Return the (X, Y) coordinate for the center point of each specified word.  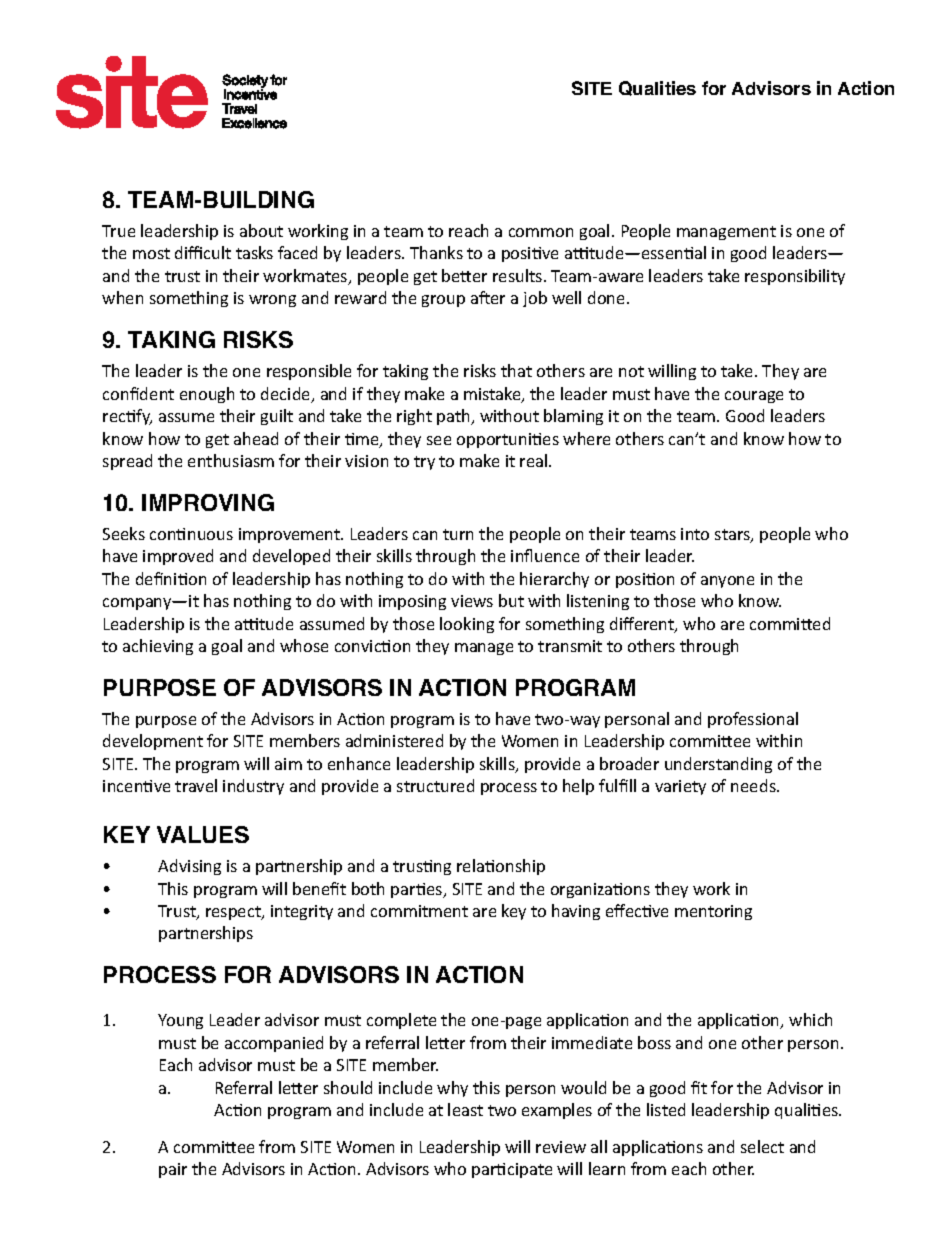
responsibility (795, 277)
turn (458, 534)
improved (178, 557)
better (464, 275)
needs (754, 785)
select (762, 1146)
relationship (501, 867)
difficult (203, 252)
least (465, 1109)
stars (733, 536)
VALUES (203, 834)
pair (173, 1170)
